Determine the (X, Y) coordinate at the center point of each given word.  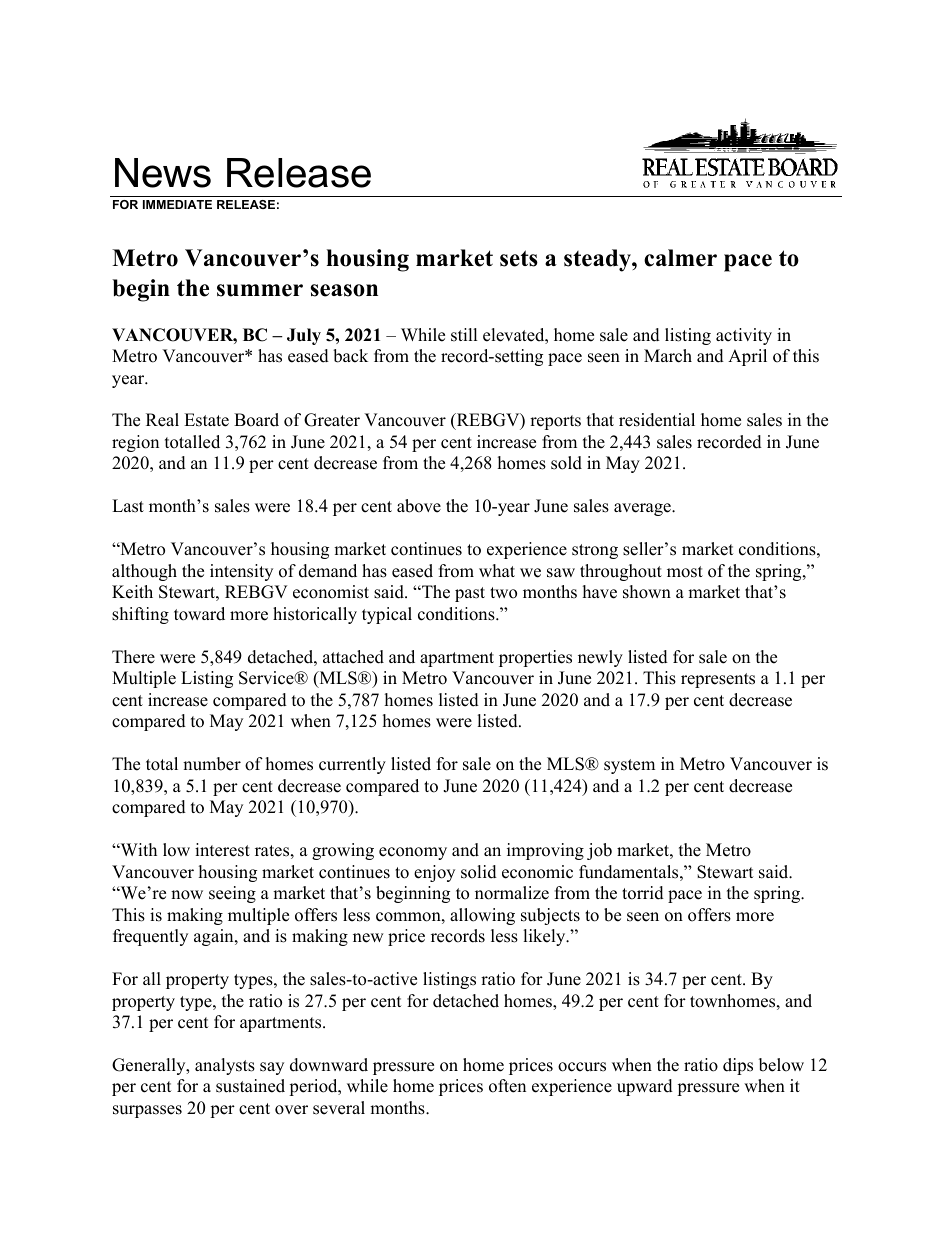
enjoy (434, 873)
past (470, 594)
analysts (225, 1066)
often (507, 1086)
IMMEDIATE (177, 204)
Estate (206, 420)
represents (718, 680)
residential (657, 420)
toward (199, 614)
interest (222, 850)
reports (555, 422)
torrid (643, 893)
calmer (680, 258)
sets (519, 258)
